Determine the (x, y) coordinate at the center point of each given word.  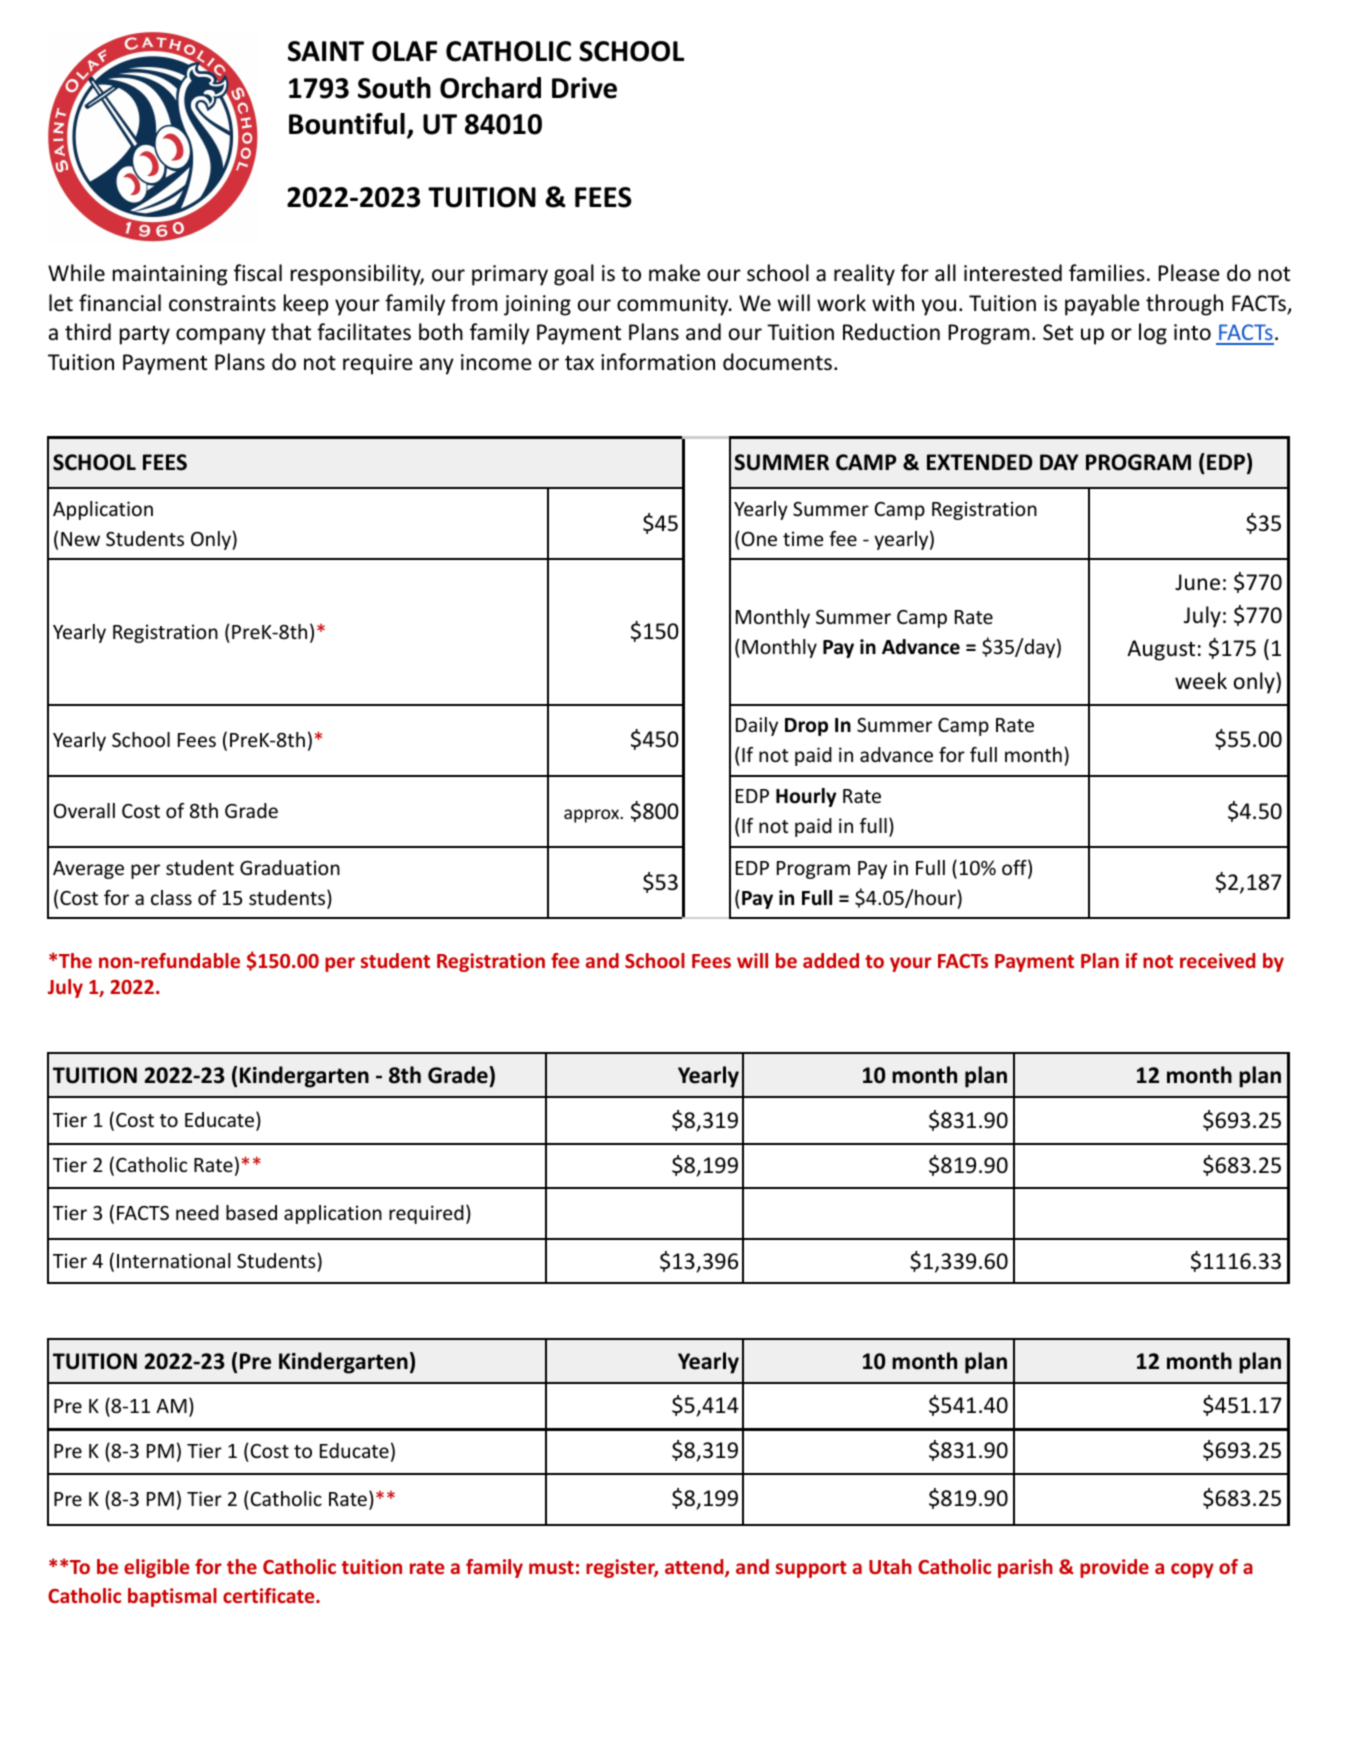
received (1218, 960)
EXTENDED (979, 462)
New (80, 539)
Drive (584, 88)
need (197, 1212)
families (1107, 272)
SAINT (326, 51)
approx (592, 816)
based (251, 1212)
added (831, 960)
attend (695, 1568)
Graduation (290, 867)
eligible (157, 1568)
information (658, 362)
